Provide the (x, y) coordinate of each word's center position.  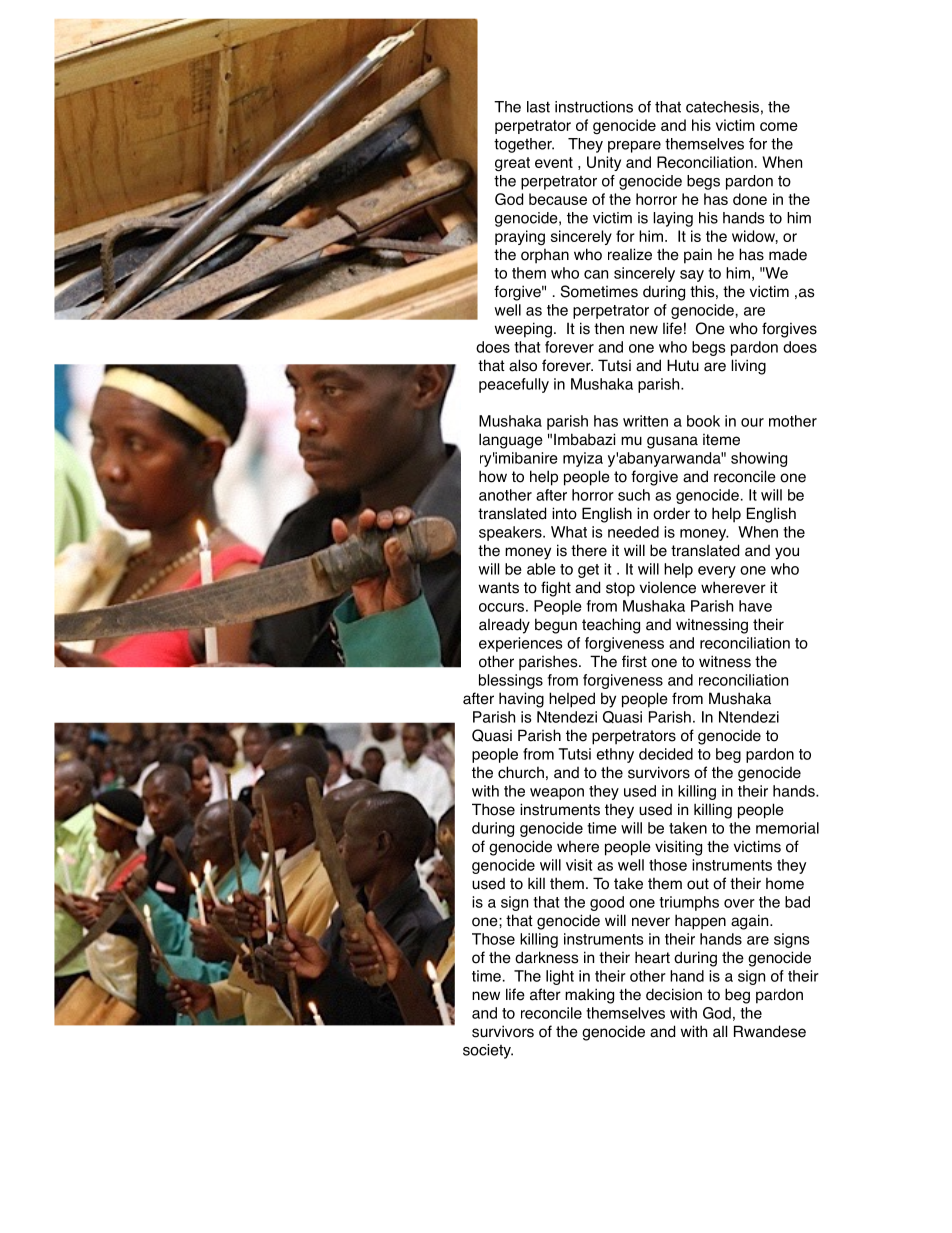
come (779, 126)
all (720, 1031)
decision (674, 994)
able (541, 569)
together (524, 145)
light (560, 977)
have (755, 606)
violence (668, 587)
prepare (634, 147)
